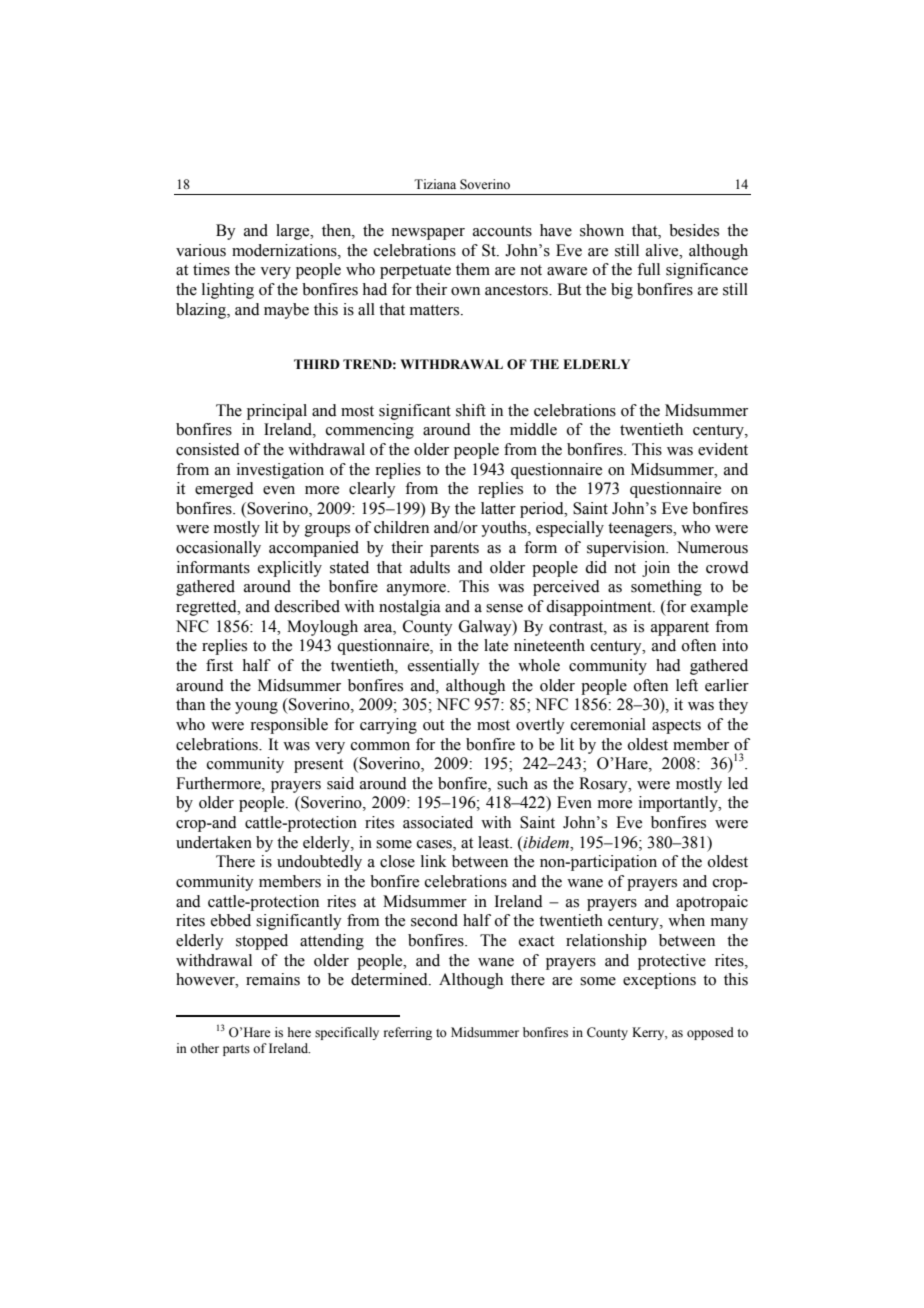 This screenshot has width=924, height=1308. Describe the element at coordinates (710, 1033) in the screenshot. I see `opposed` at that location.
